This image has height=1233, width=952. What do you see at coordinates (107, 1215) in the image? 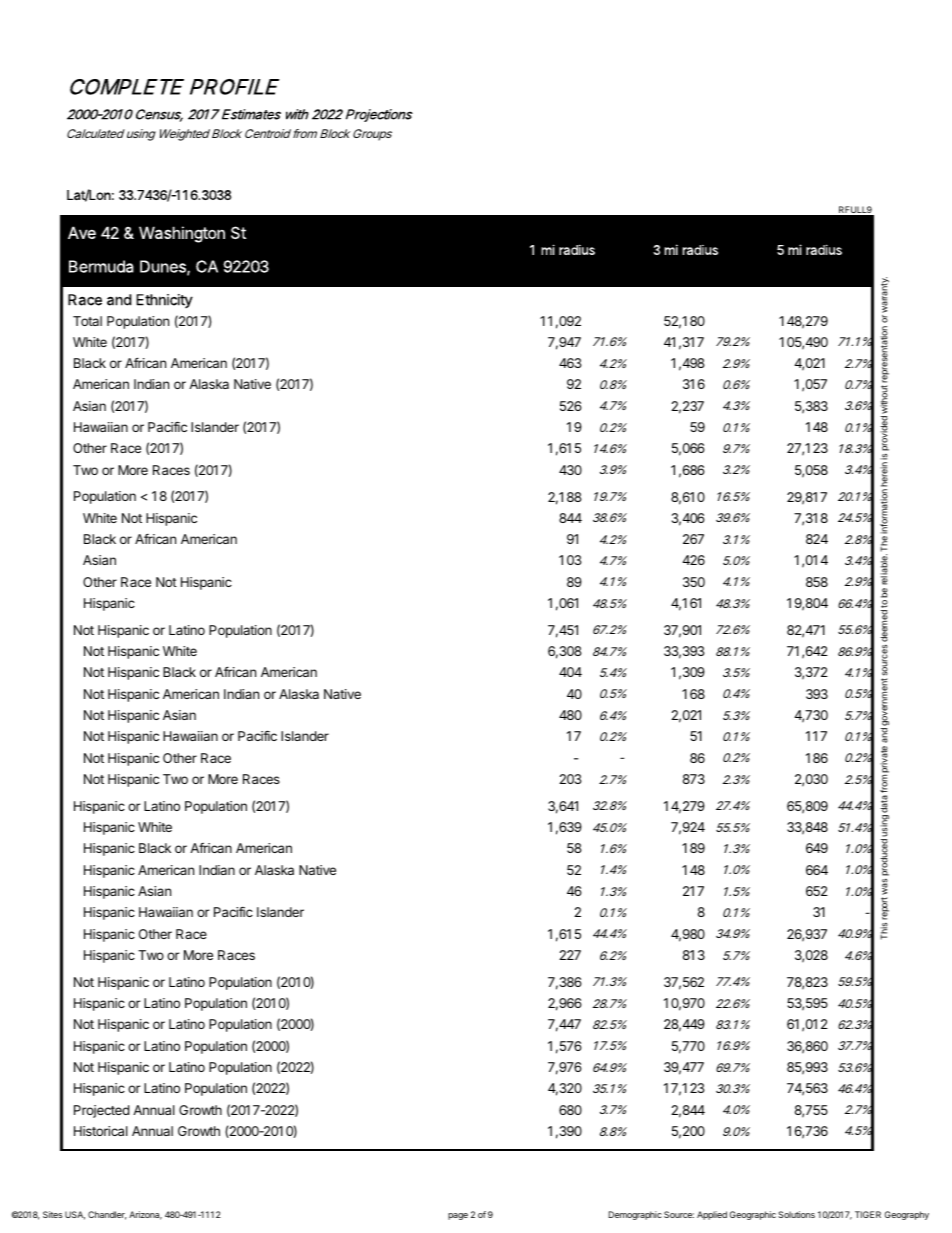
I see `Chandler` at bounding box center [107, 1215].
